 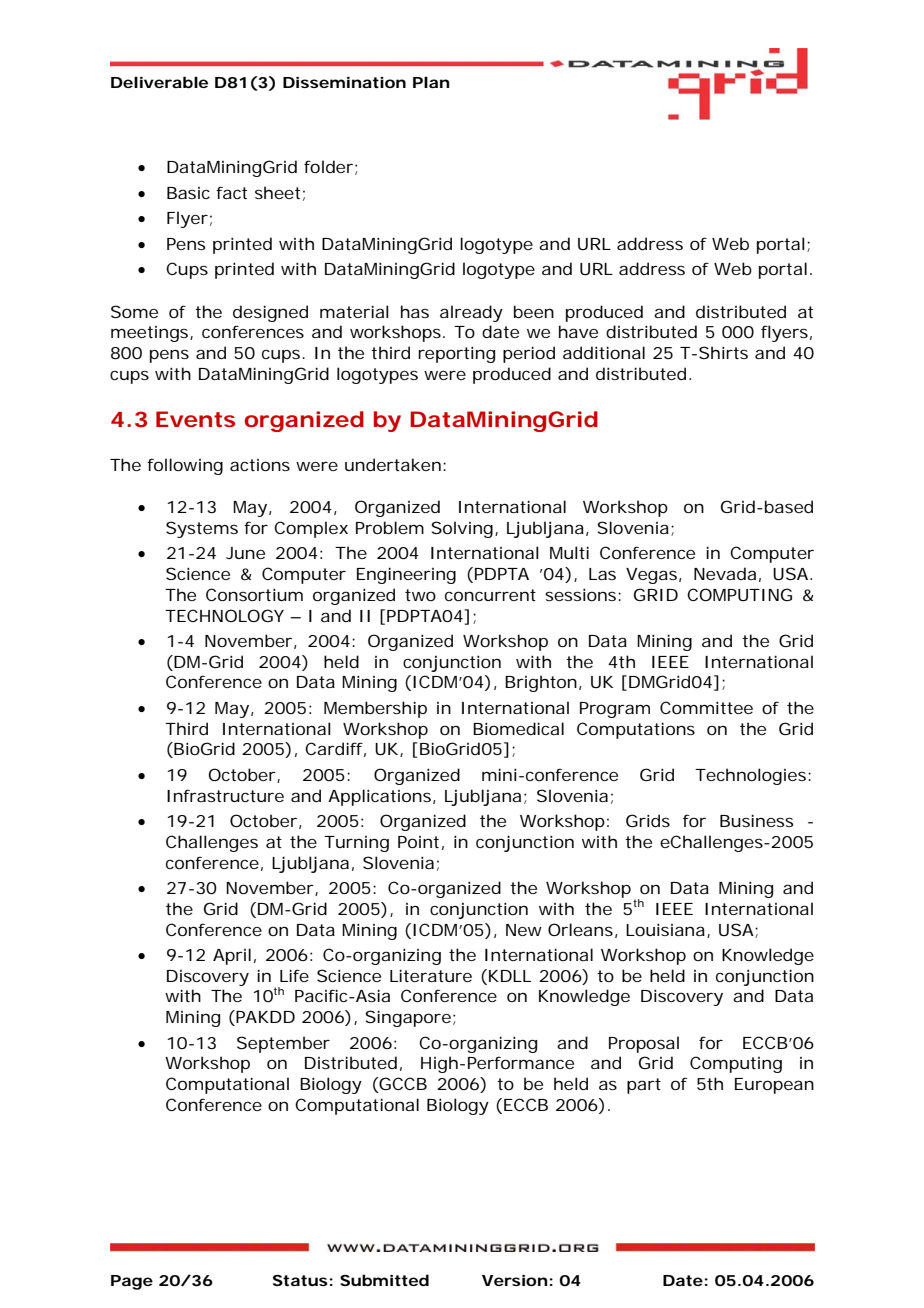 What do you see at coordinates (578, 331) in the image?
I see `have` at bounding box center [578, 331].
